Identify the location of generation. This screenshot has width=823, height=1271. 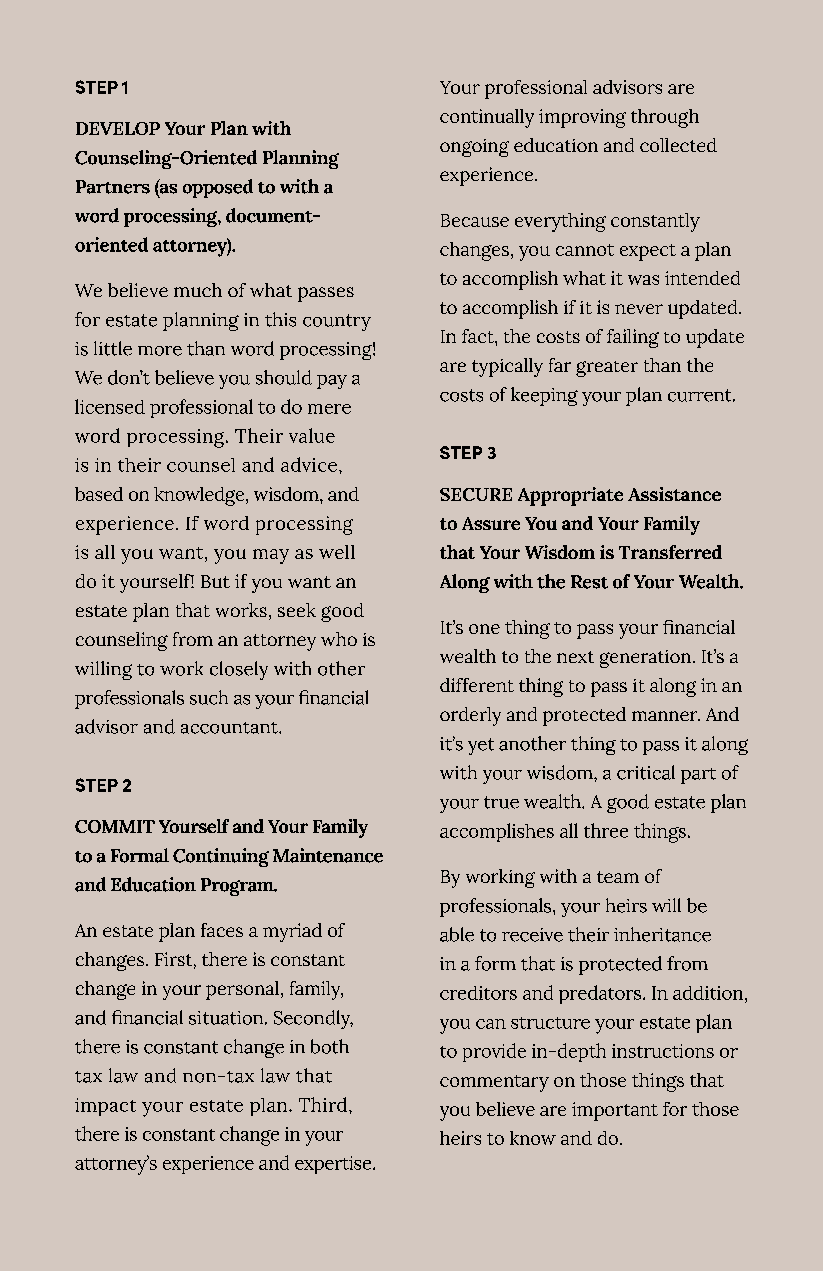
(645, 659).
